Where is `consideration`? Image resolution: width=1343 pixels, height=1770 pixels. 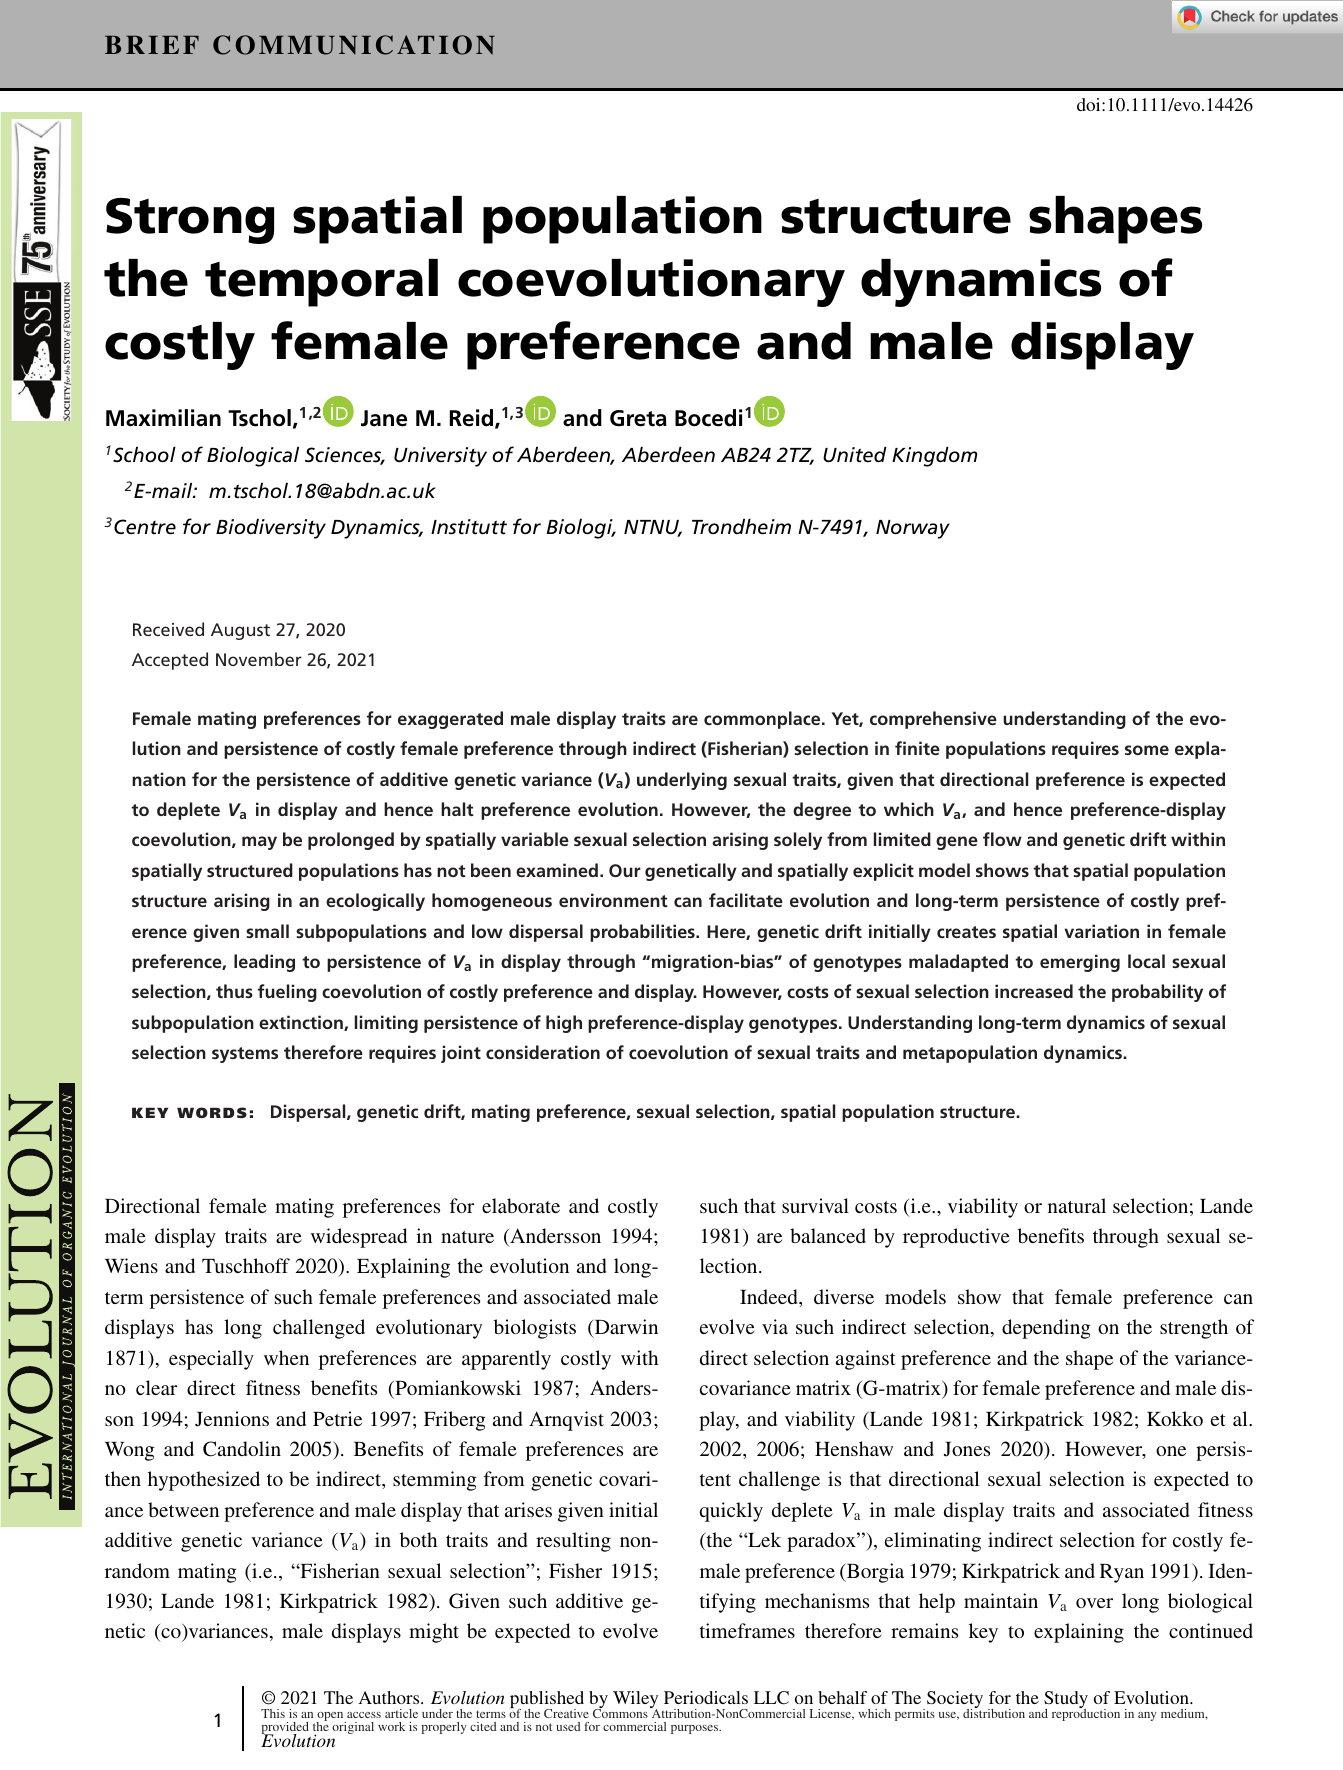
consideration is located at coordinates (543, 1052).
